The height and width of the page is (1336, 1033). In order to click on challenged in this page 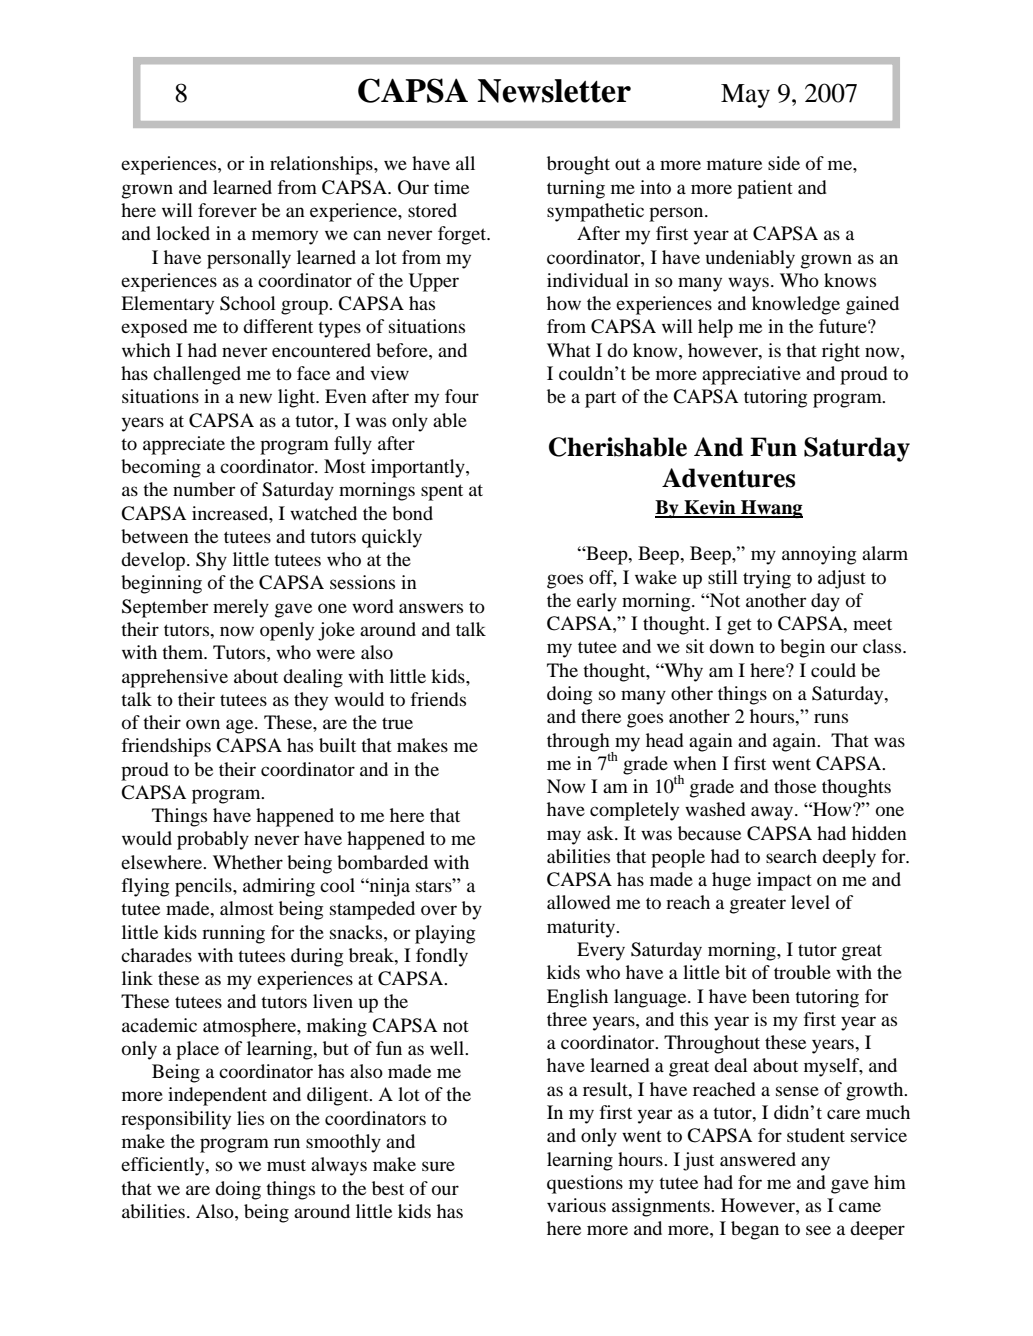, I will do `click(197, 375)`.
